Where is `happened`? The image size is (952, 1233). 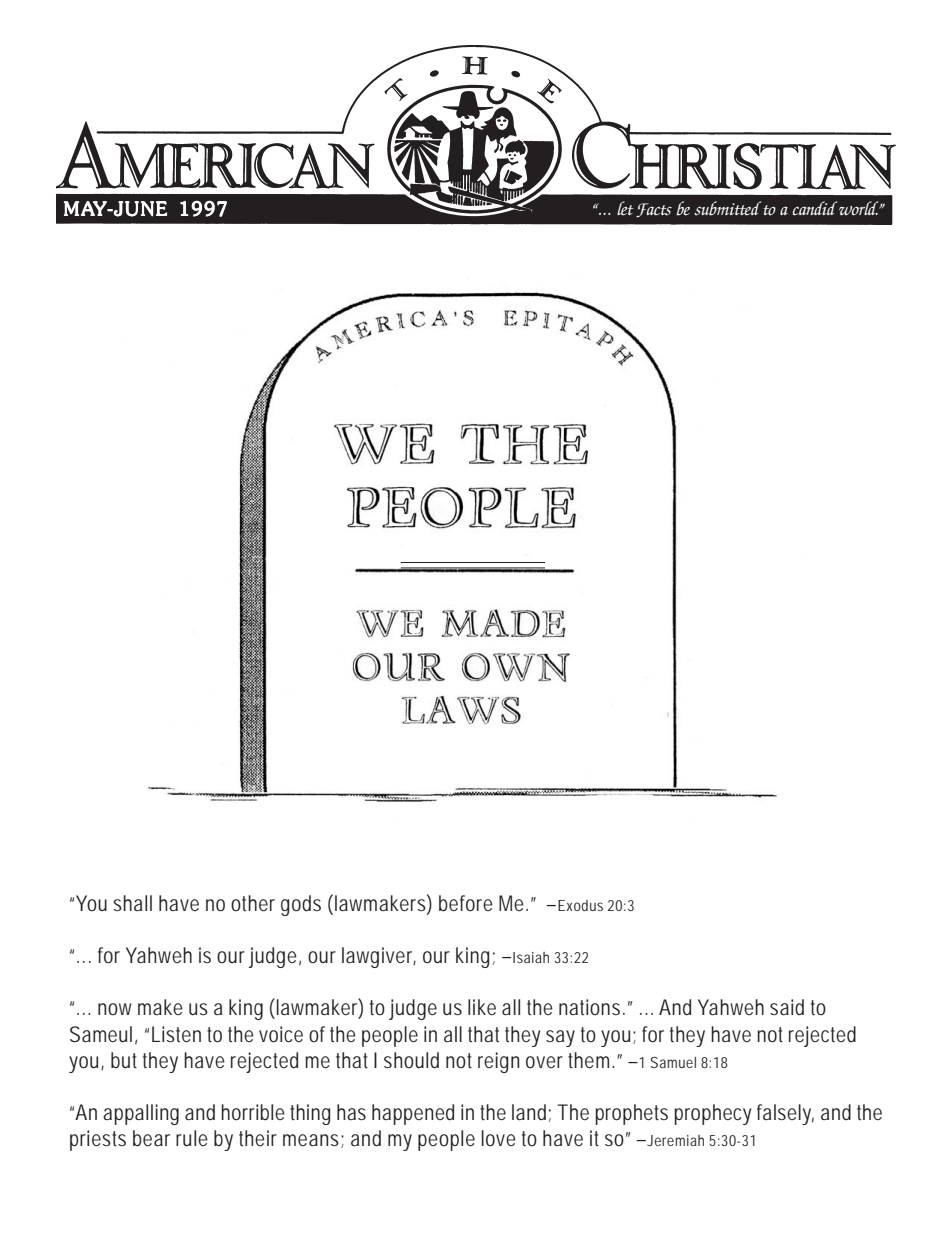 happened is located at coordinates (413, 1114).
